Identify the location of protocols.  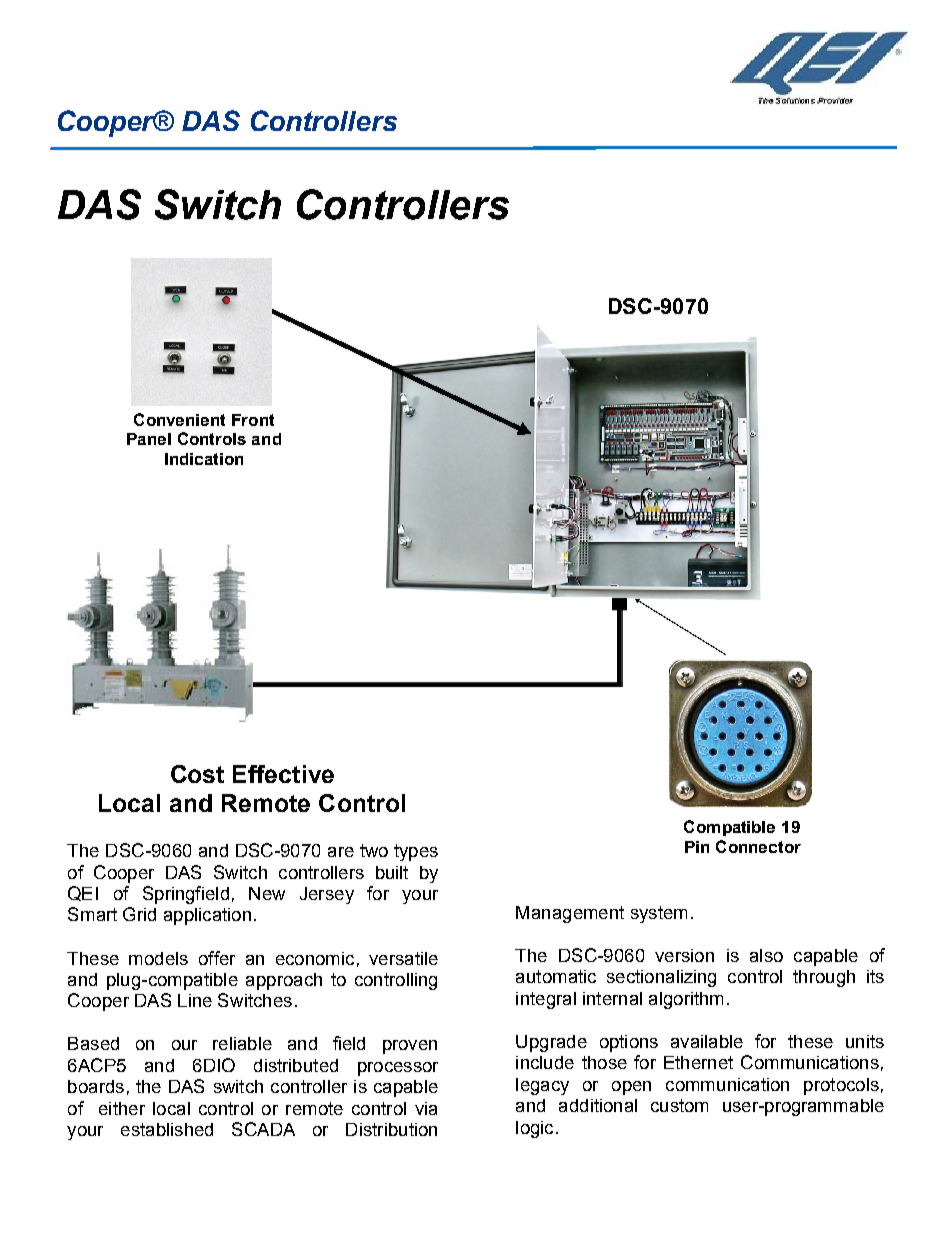
(841, 1086).
